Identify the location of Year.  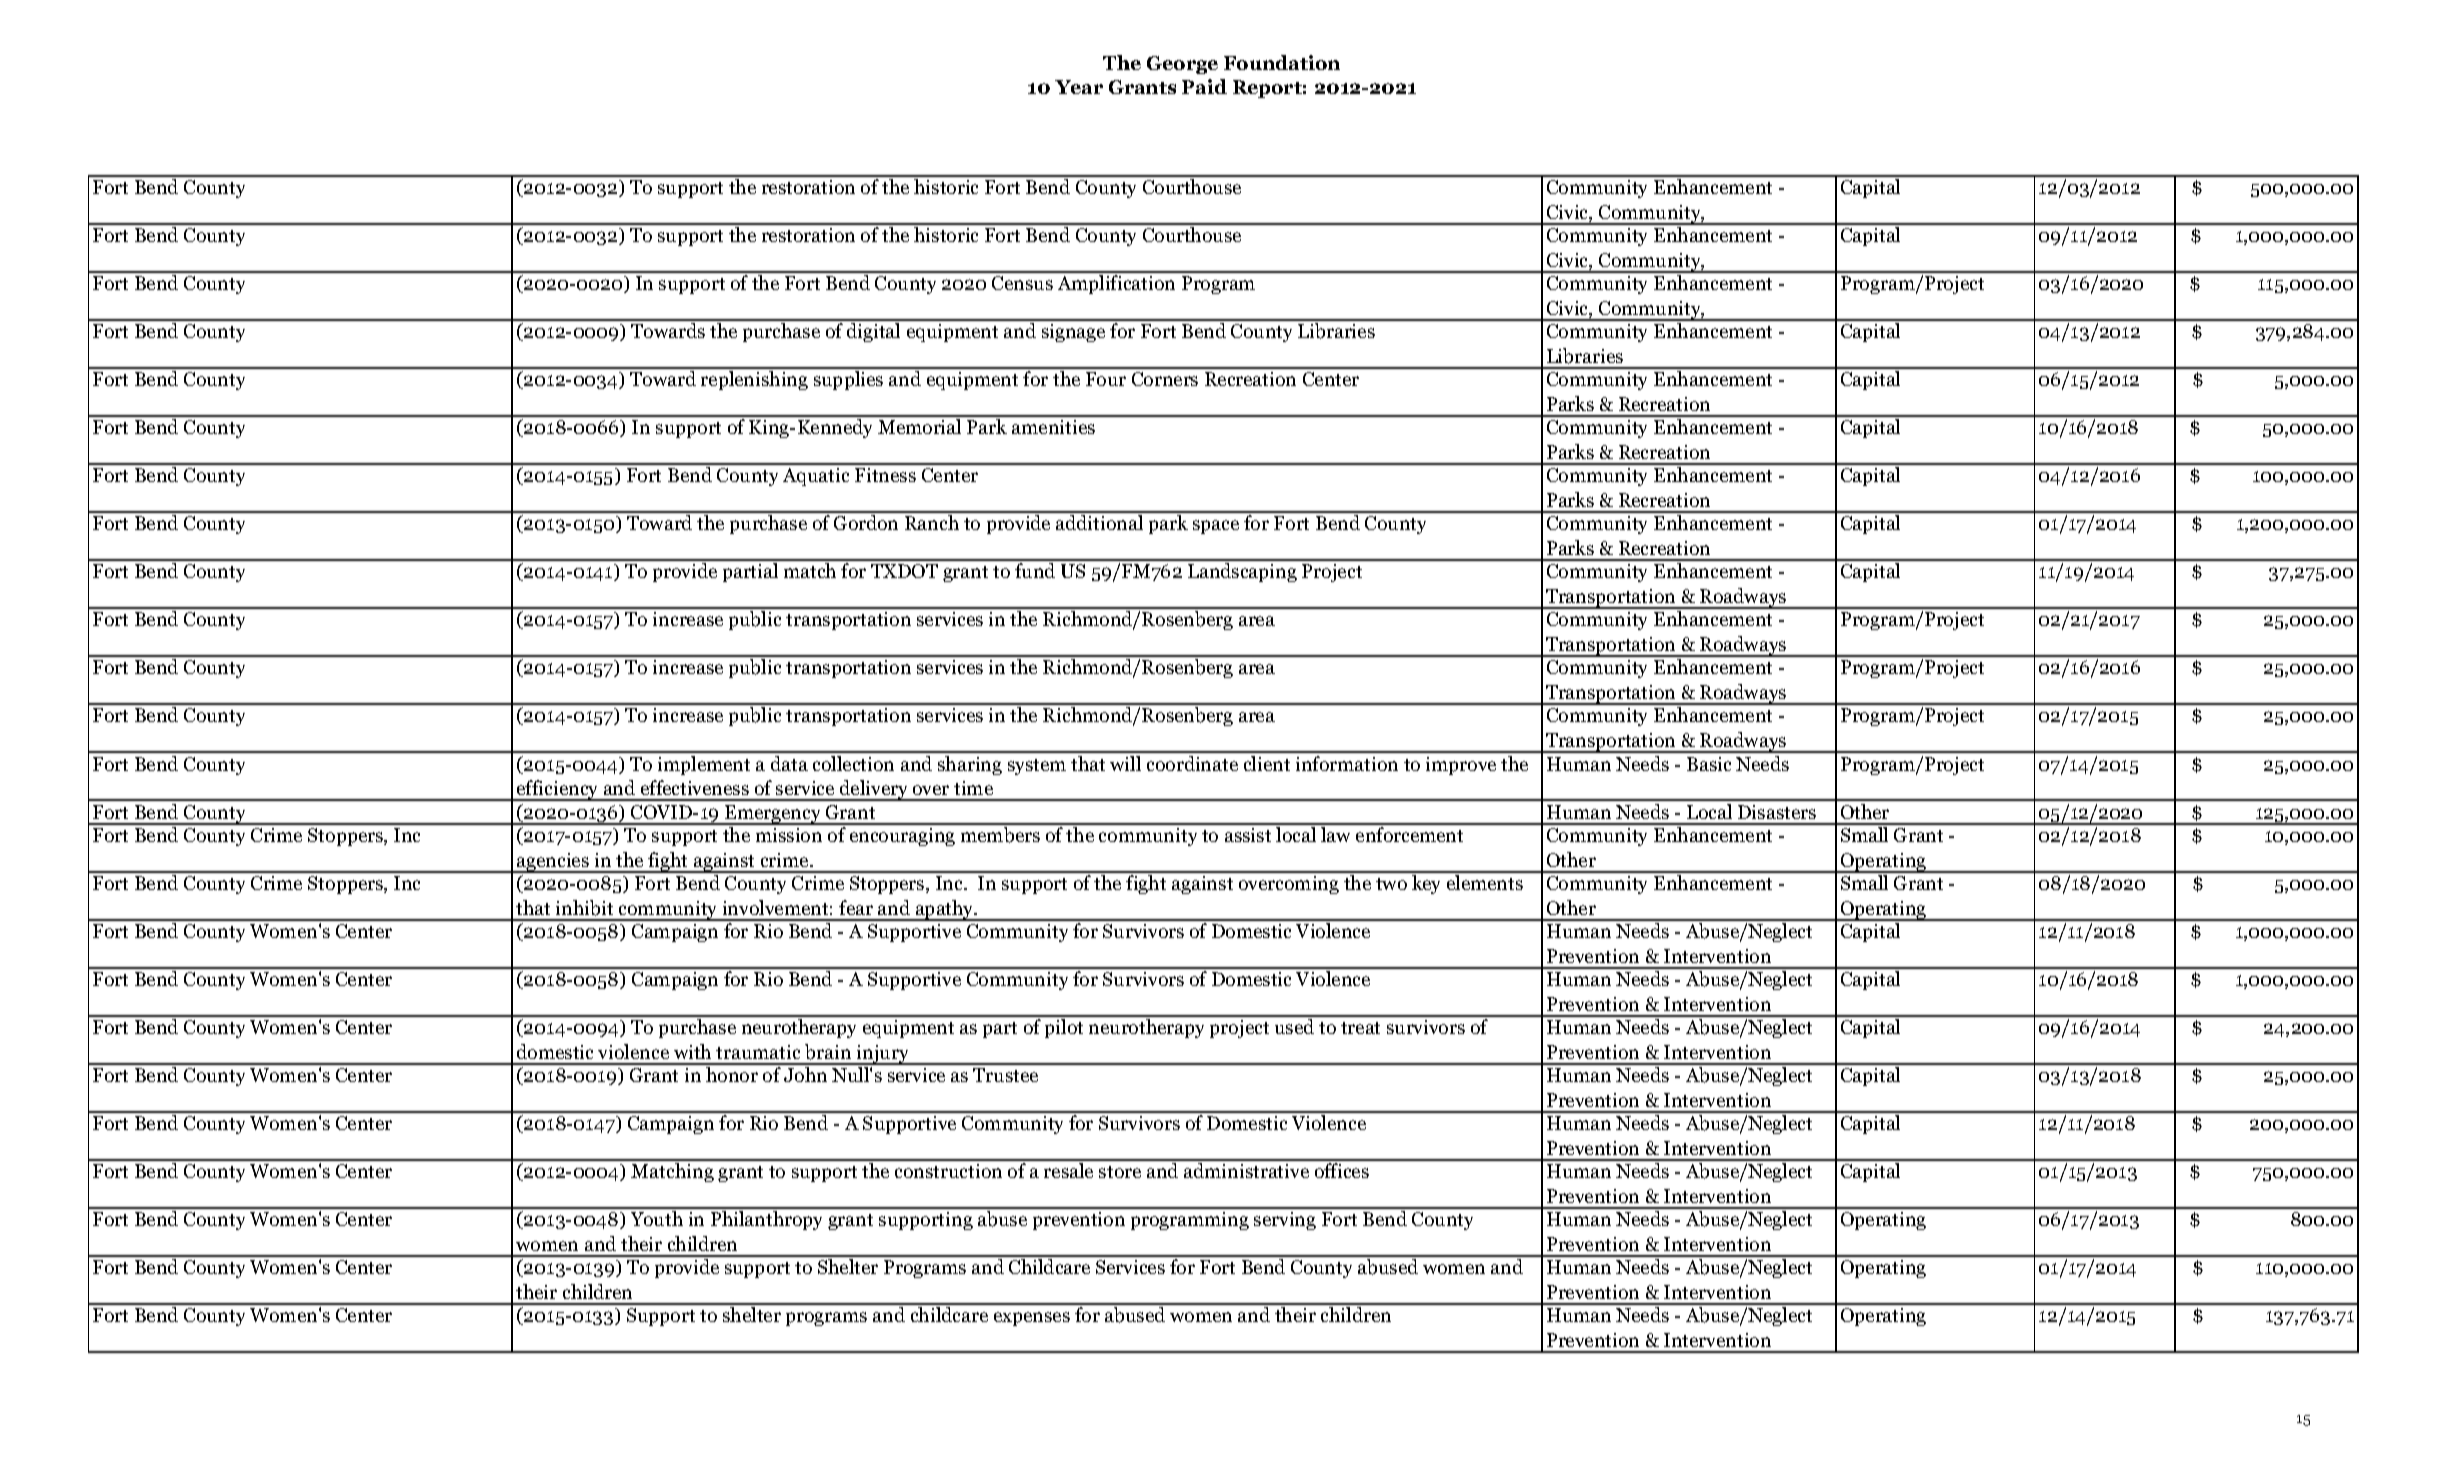
(1079, 87).
